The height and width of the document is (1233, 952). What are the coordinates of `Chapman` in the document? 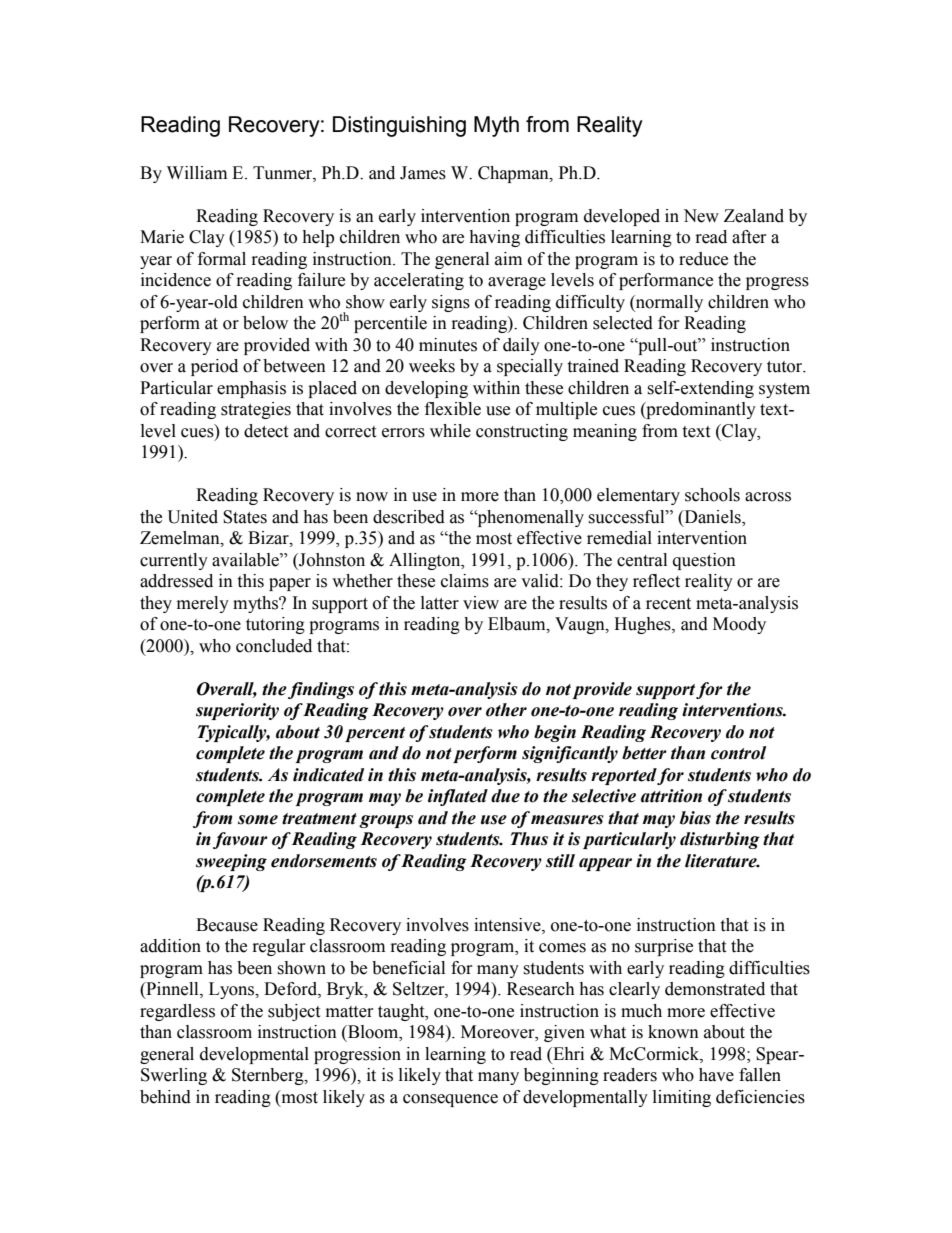 It's located at (514, 174).
